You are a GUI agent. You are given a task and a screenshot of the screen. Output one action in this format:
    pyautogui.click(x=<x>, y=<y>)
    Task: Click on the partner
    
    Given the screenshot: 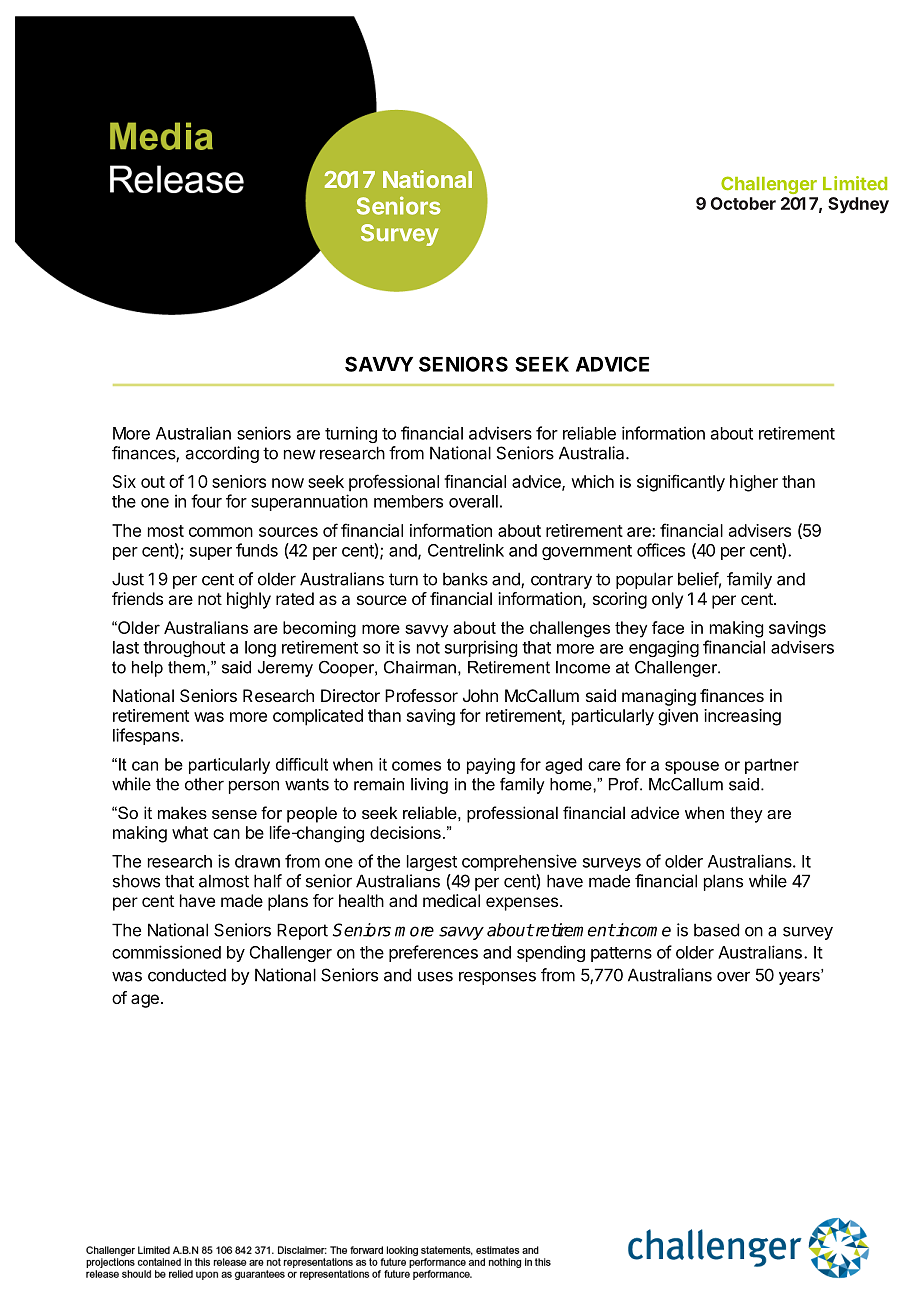 What is the action you would take?
    pyautogui.click(x=772, y=766)
